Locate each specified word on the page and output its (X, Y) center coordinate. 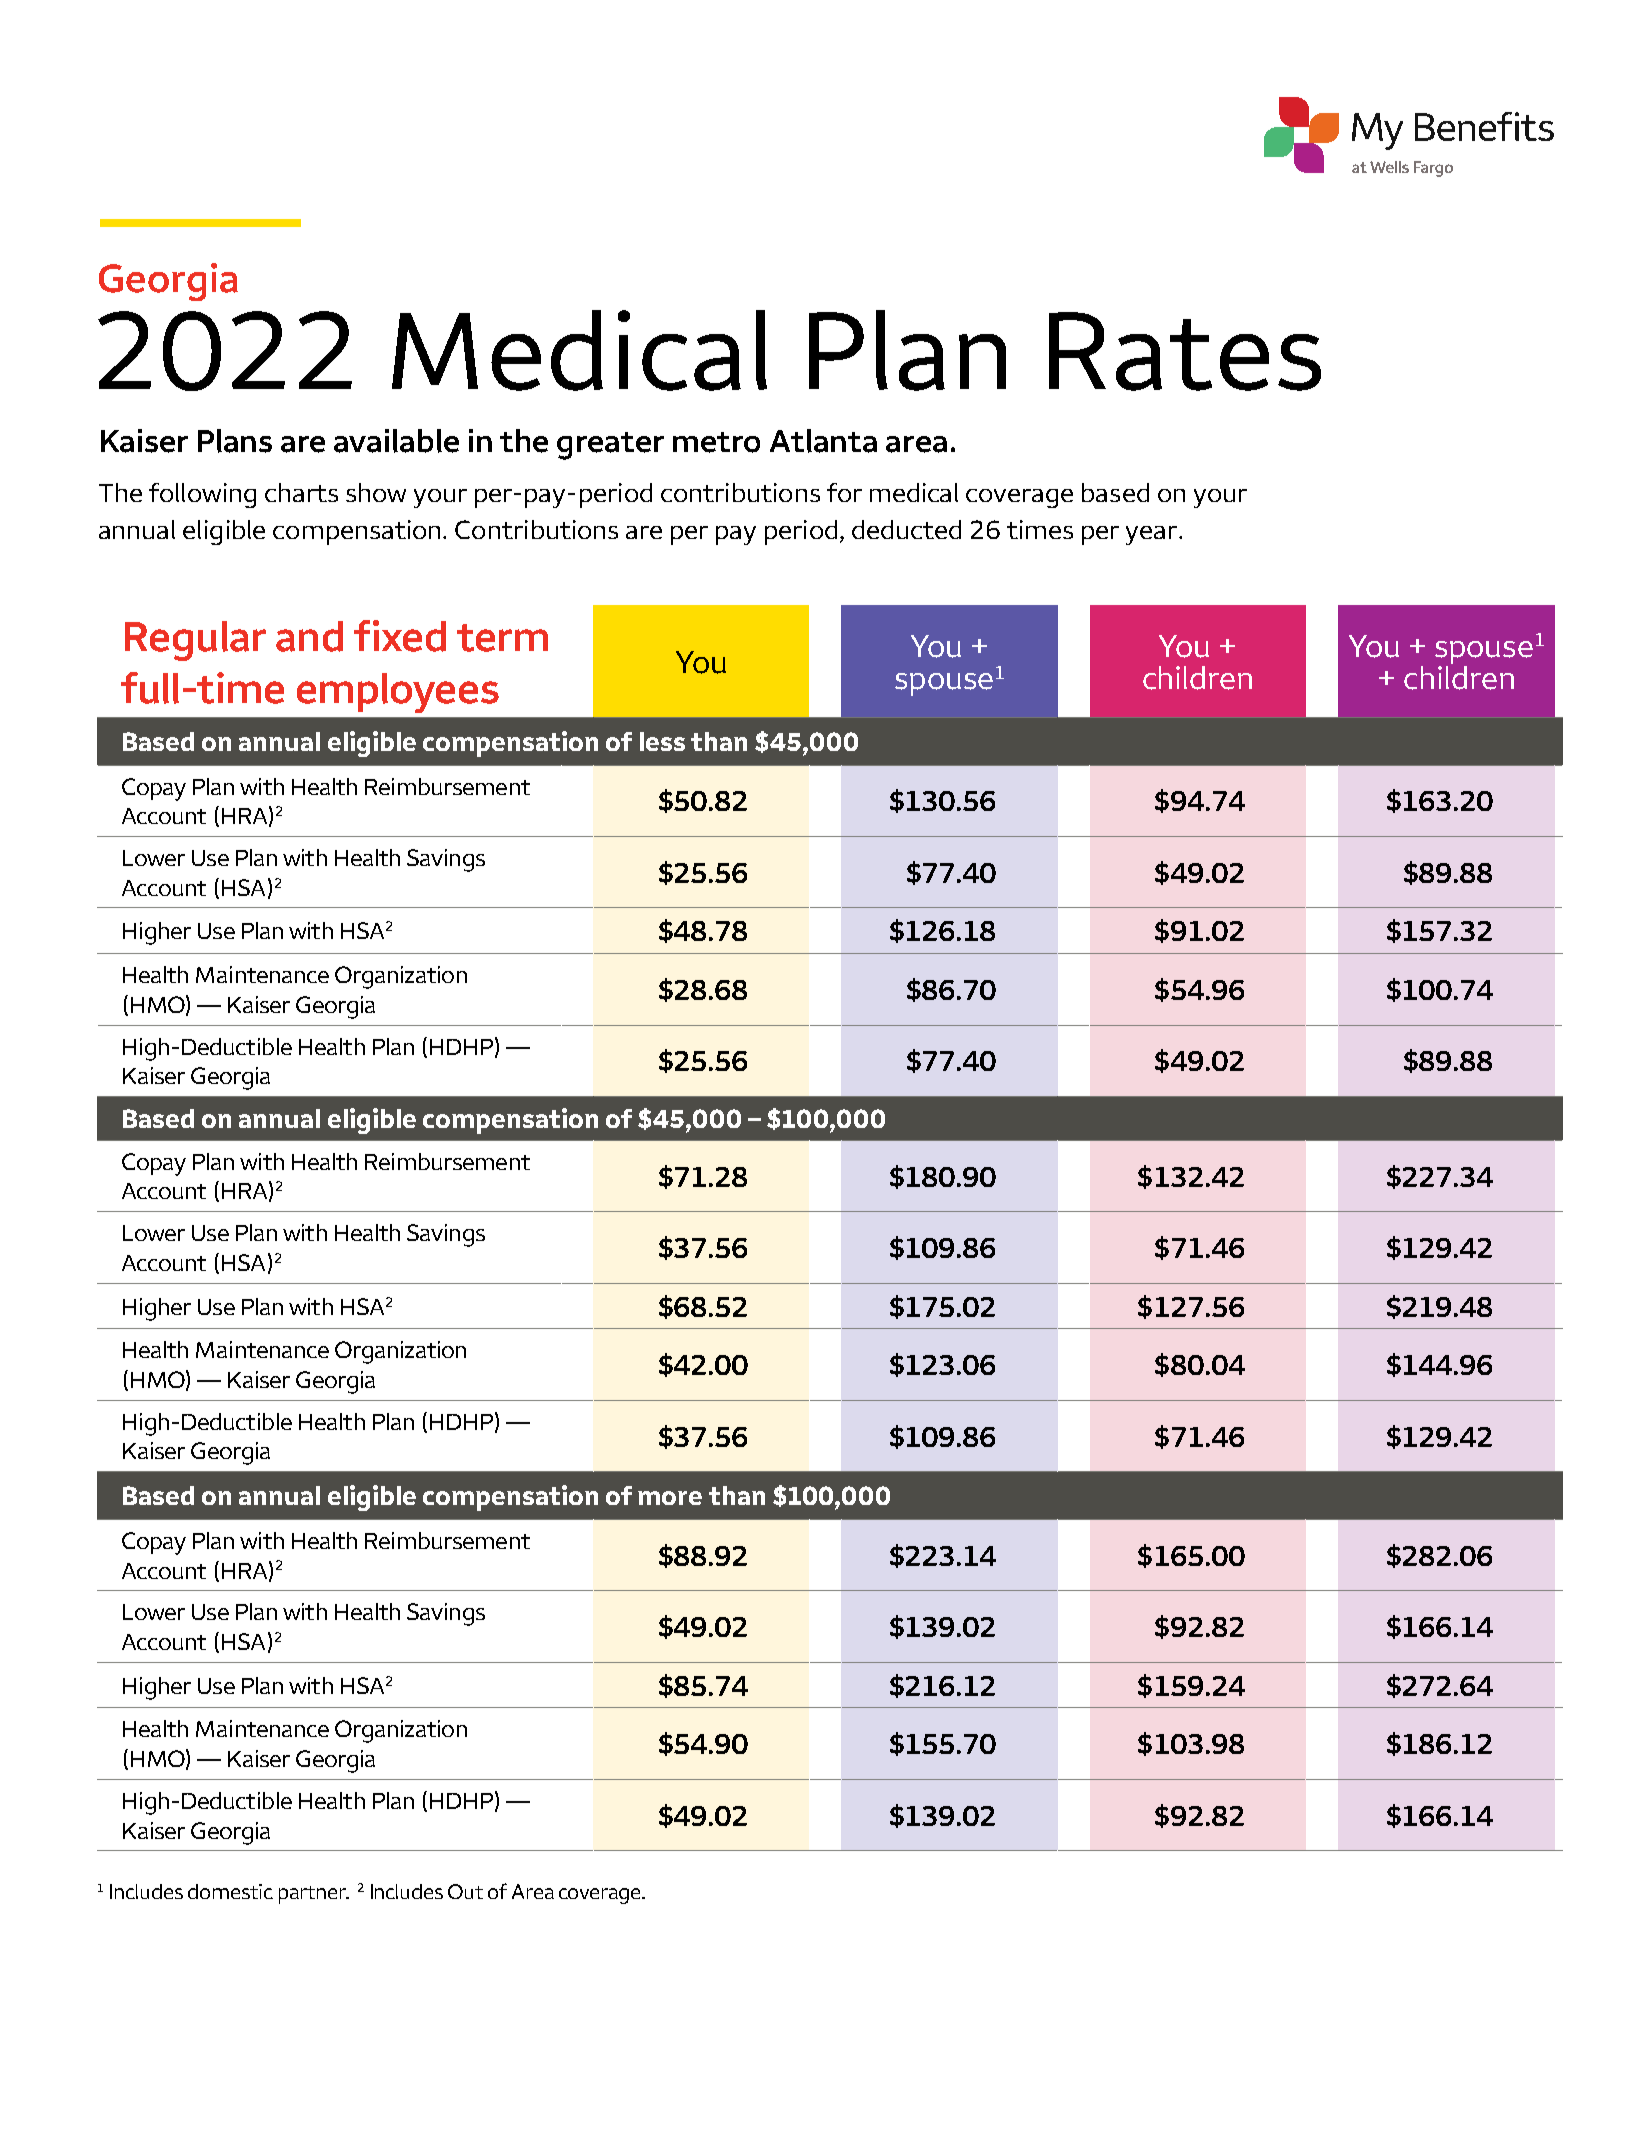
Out (465, 1891)
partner (314, 1895)
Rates (1185, 351)
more (670, 1498)
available (396, 441)
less (662, 741)
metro (716, 442)
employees (398, 693)
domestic (230, 1891)
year (1153, 535)
